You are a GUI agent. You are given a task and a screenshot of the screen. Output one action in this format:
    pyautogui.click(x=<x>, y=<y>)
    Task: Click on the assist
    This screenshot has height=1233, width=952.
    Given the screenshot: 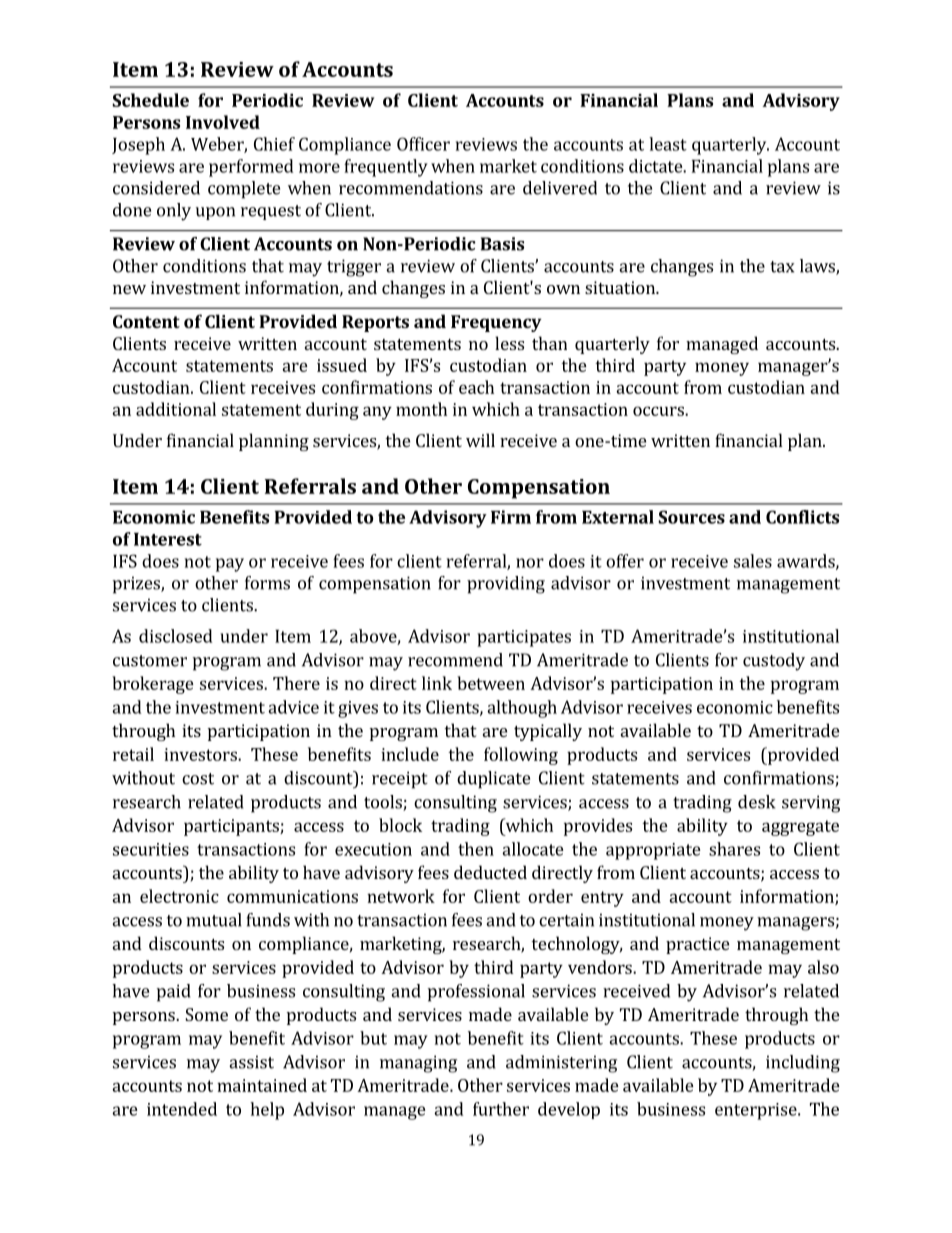 What is the action you would take?
    pyautogui.click(x=251, y=1062)
